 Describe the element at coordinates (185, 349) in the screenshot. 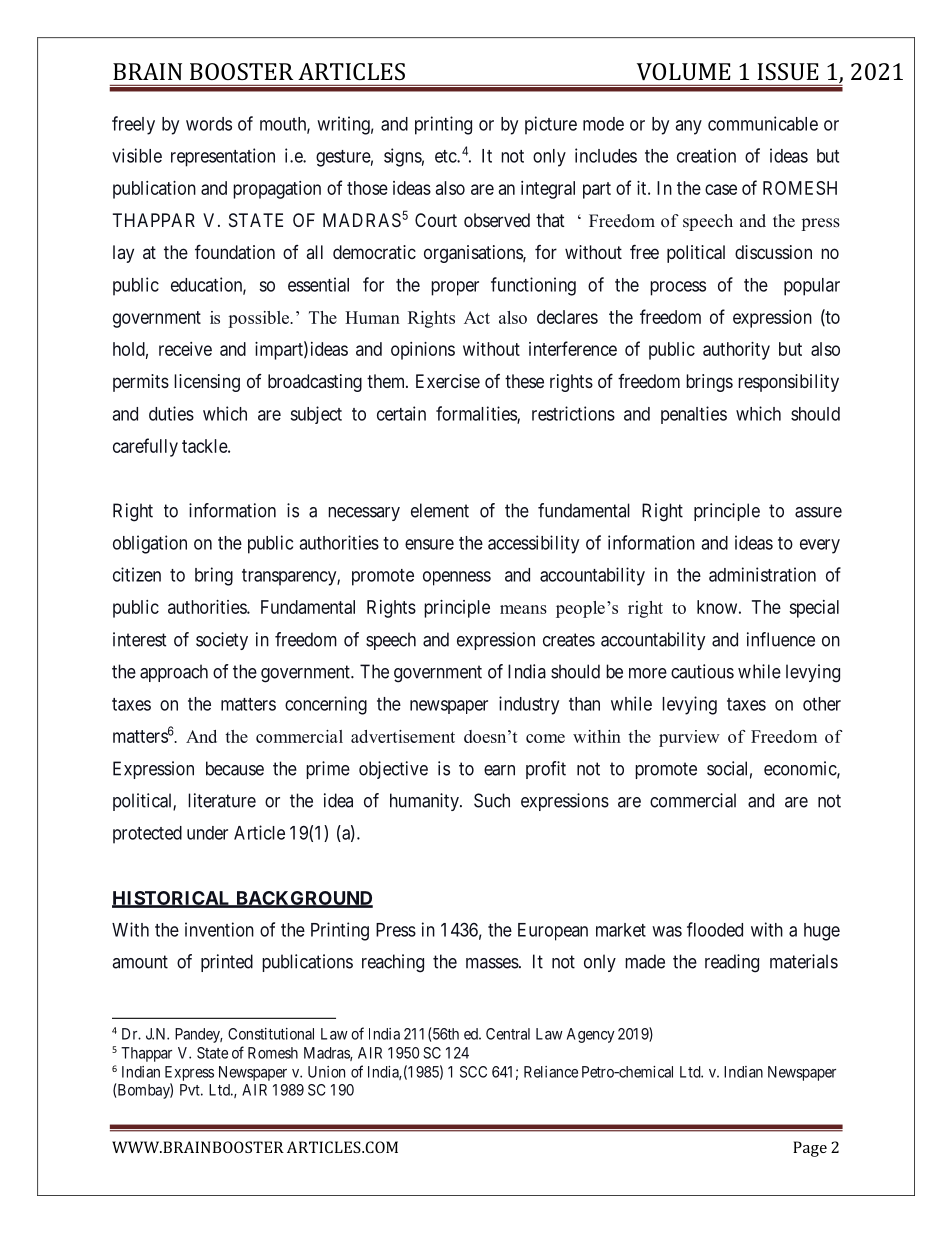

I see `receive` at that location.
